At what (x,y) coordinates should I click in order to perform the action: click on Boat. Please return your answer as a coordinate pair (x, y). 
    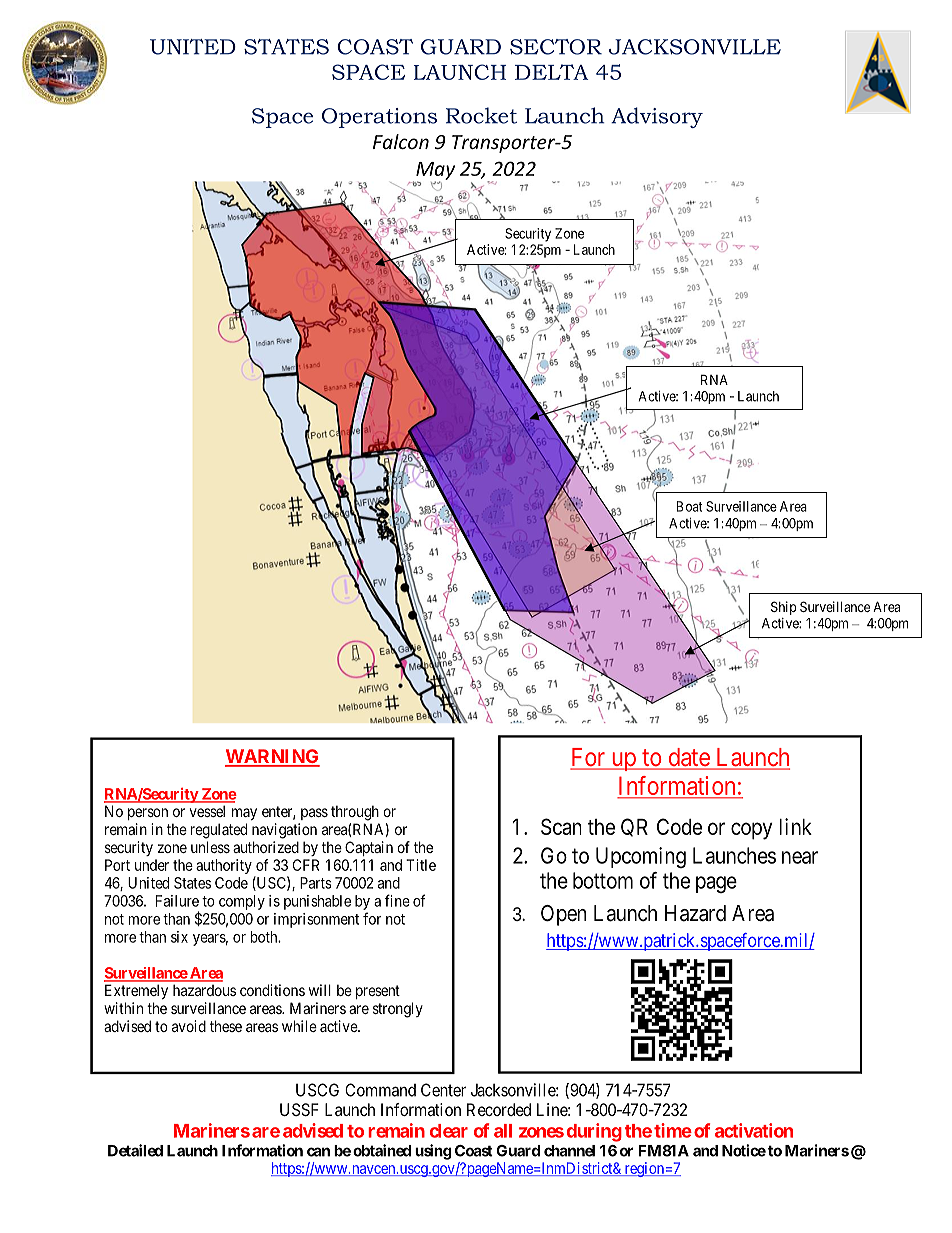
    Looking at the image, I should click on (689, 506).
